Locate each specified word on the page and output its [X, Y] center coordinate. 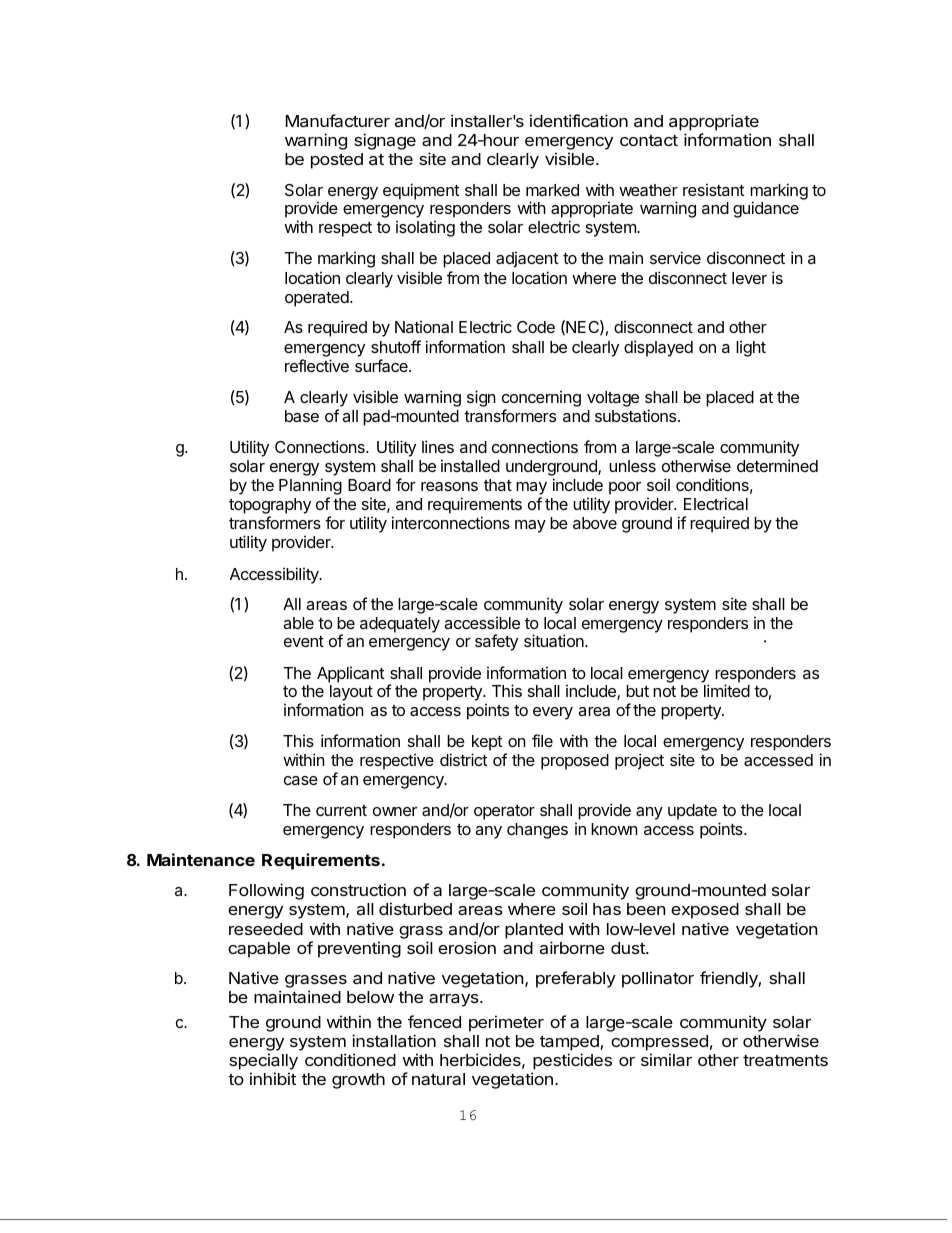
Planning [310, 488]
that [498, 485]
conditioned [350, 1059]
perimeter [506, 1023]
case [301, 780]
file [542, 740]
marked [552, 190]
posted [337, 161]
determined [777, 465]
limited [727, 690]
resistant [714, 189]
